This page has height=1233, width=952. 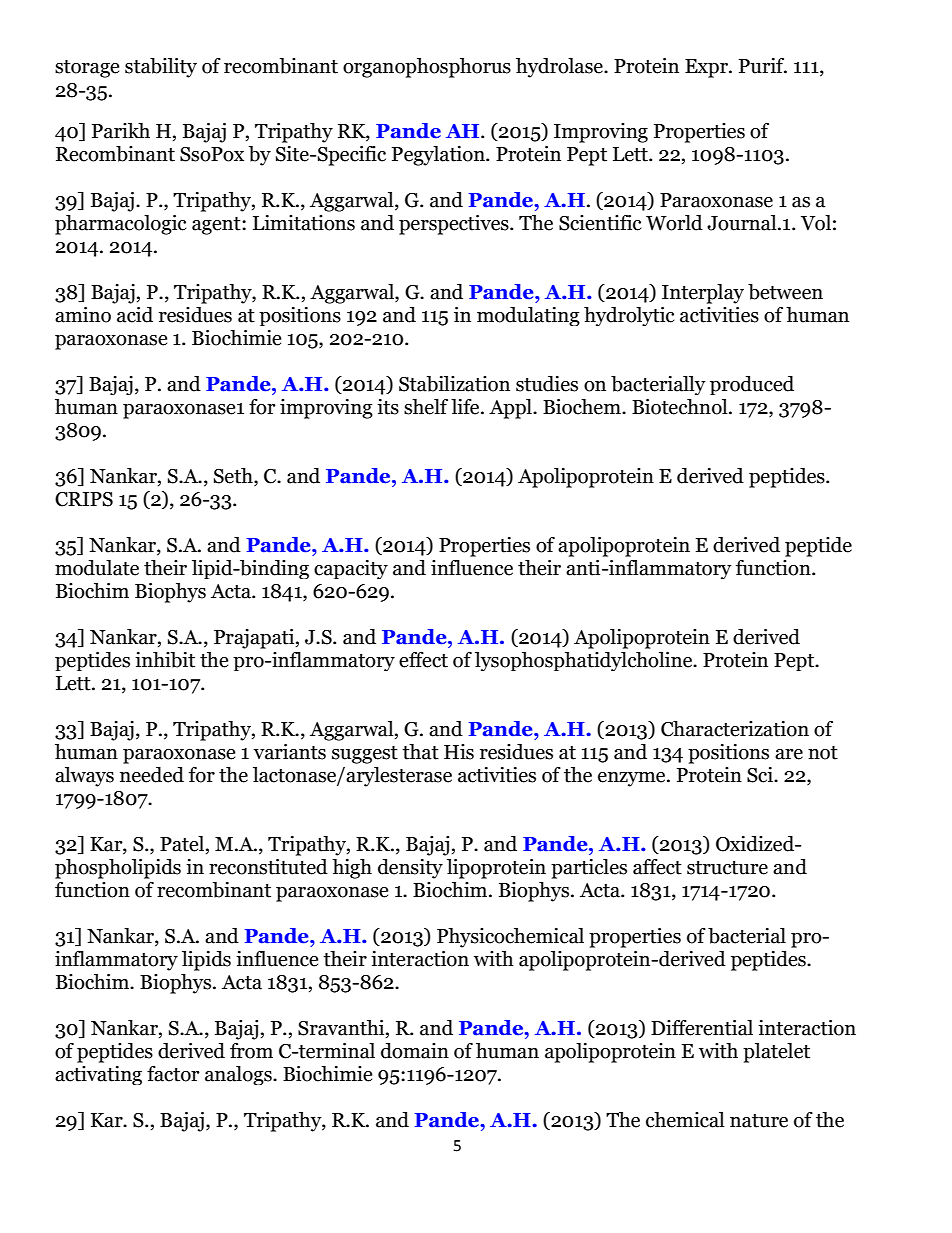 What do you see at coordinates (707, 68) in the page?
I see `Expr` at bounding box center [707, 68].
